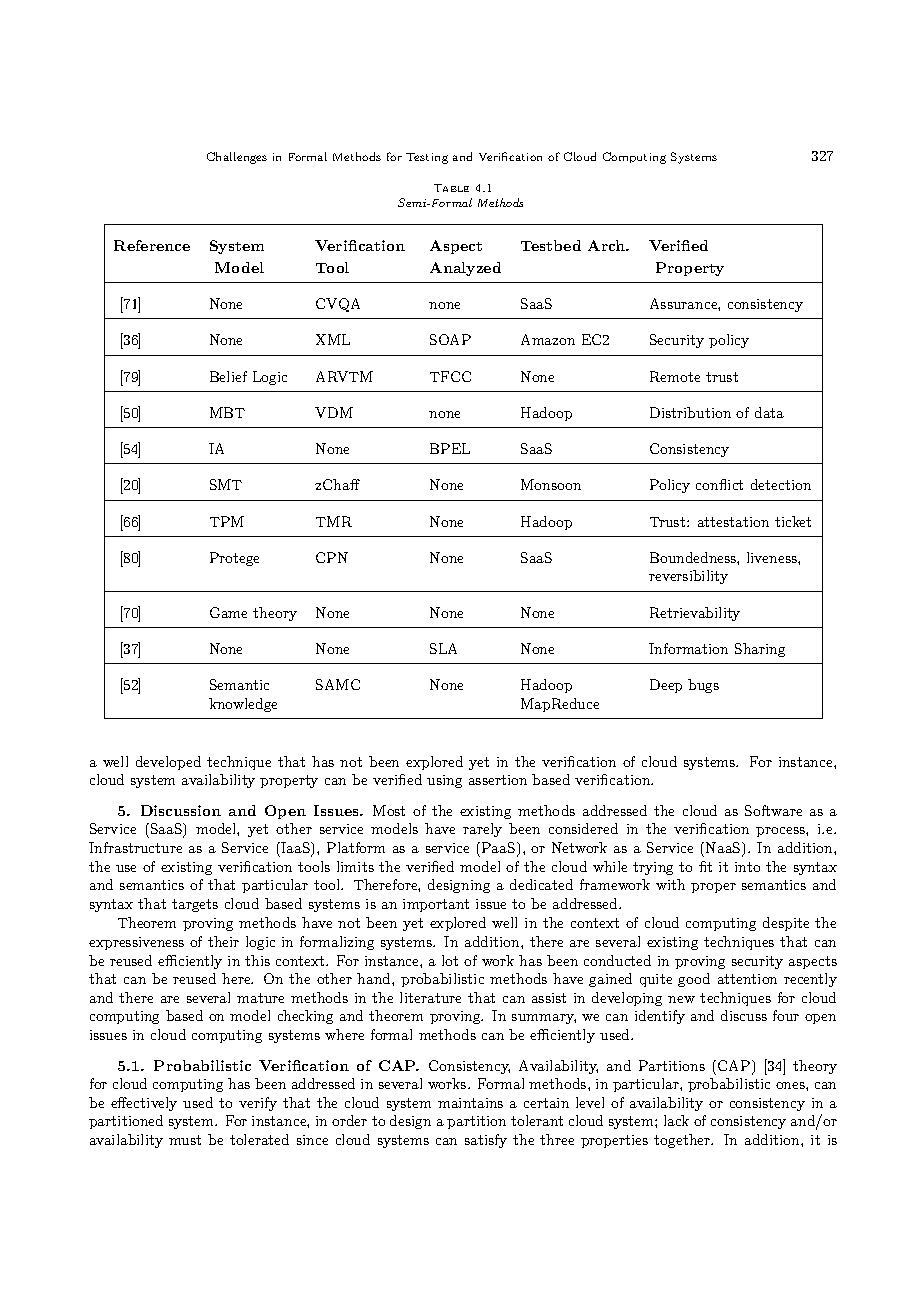  I want to click on Game, so click(228, 612).
